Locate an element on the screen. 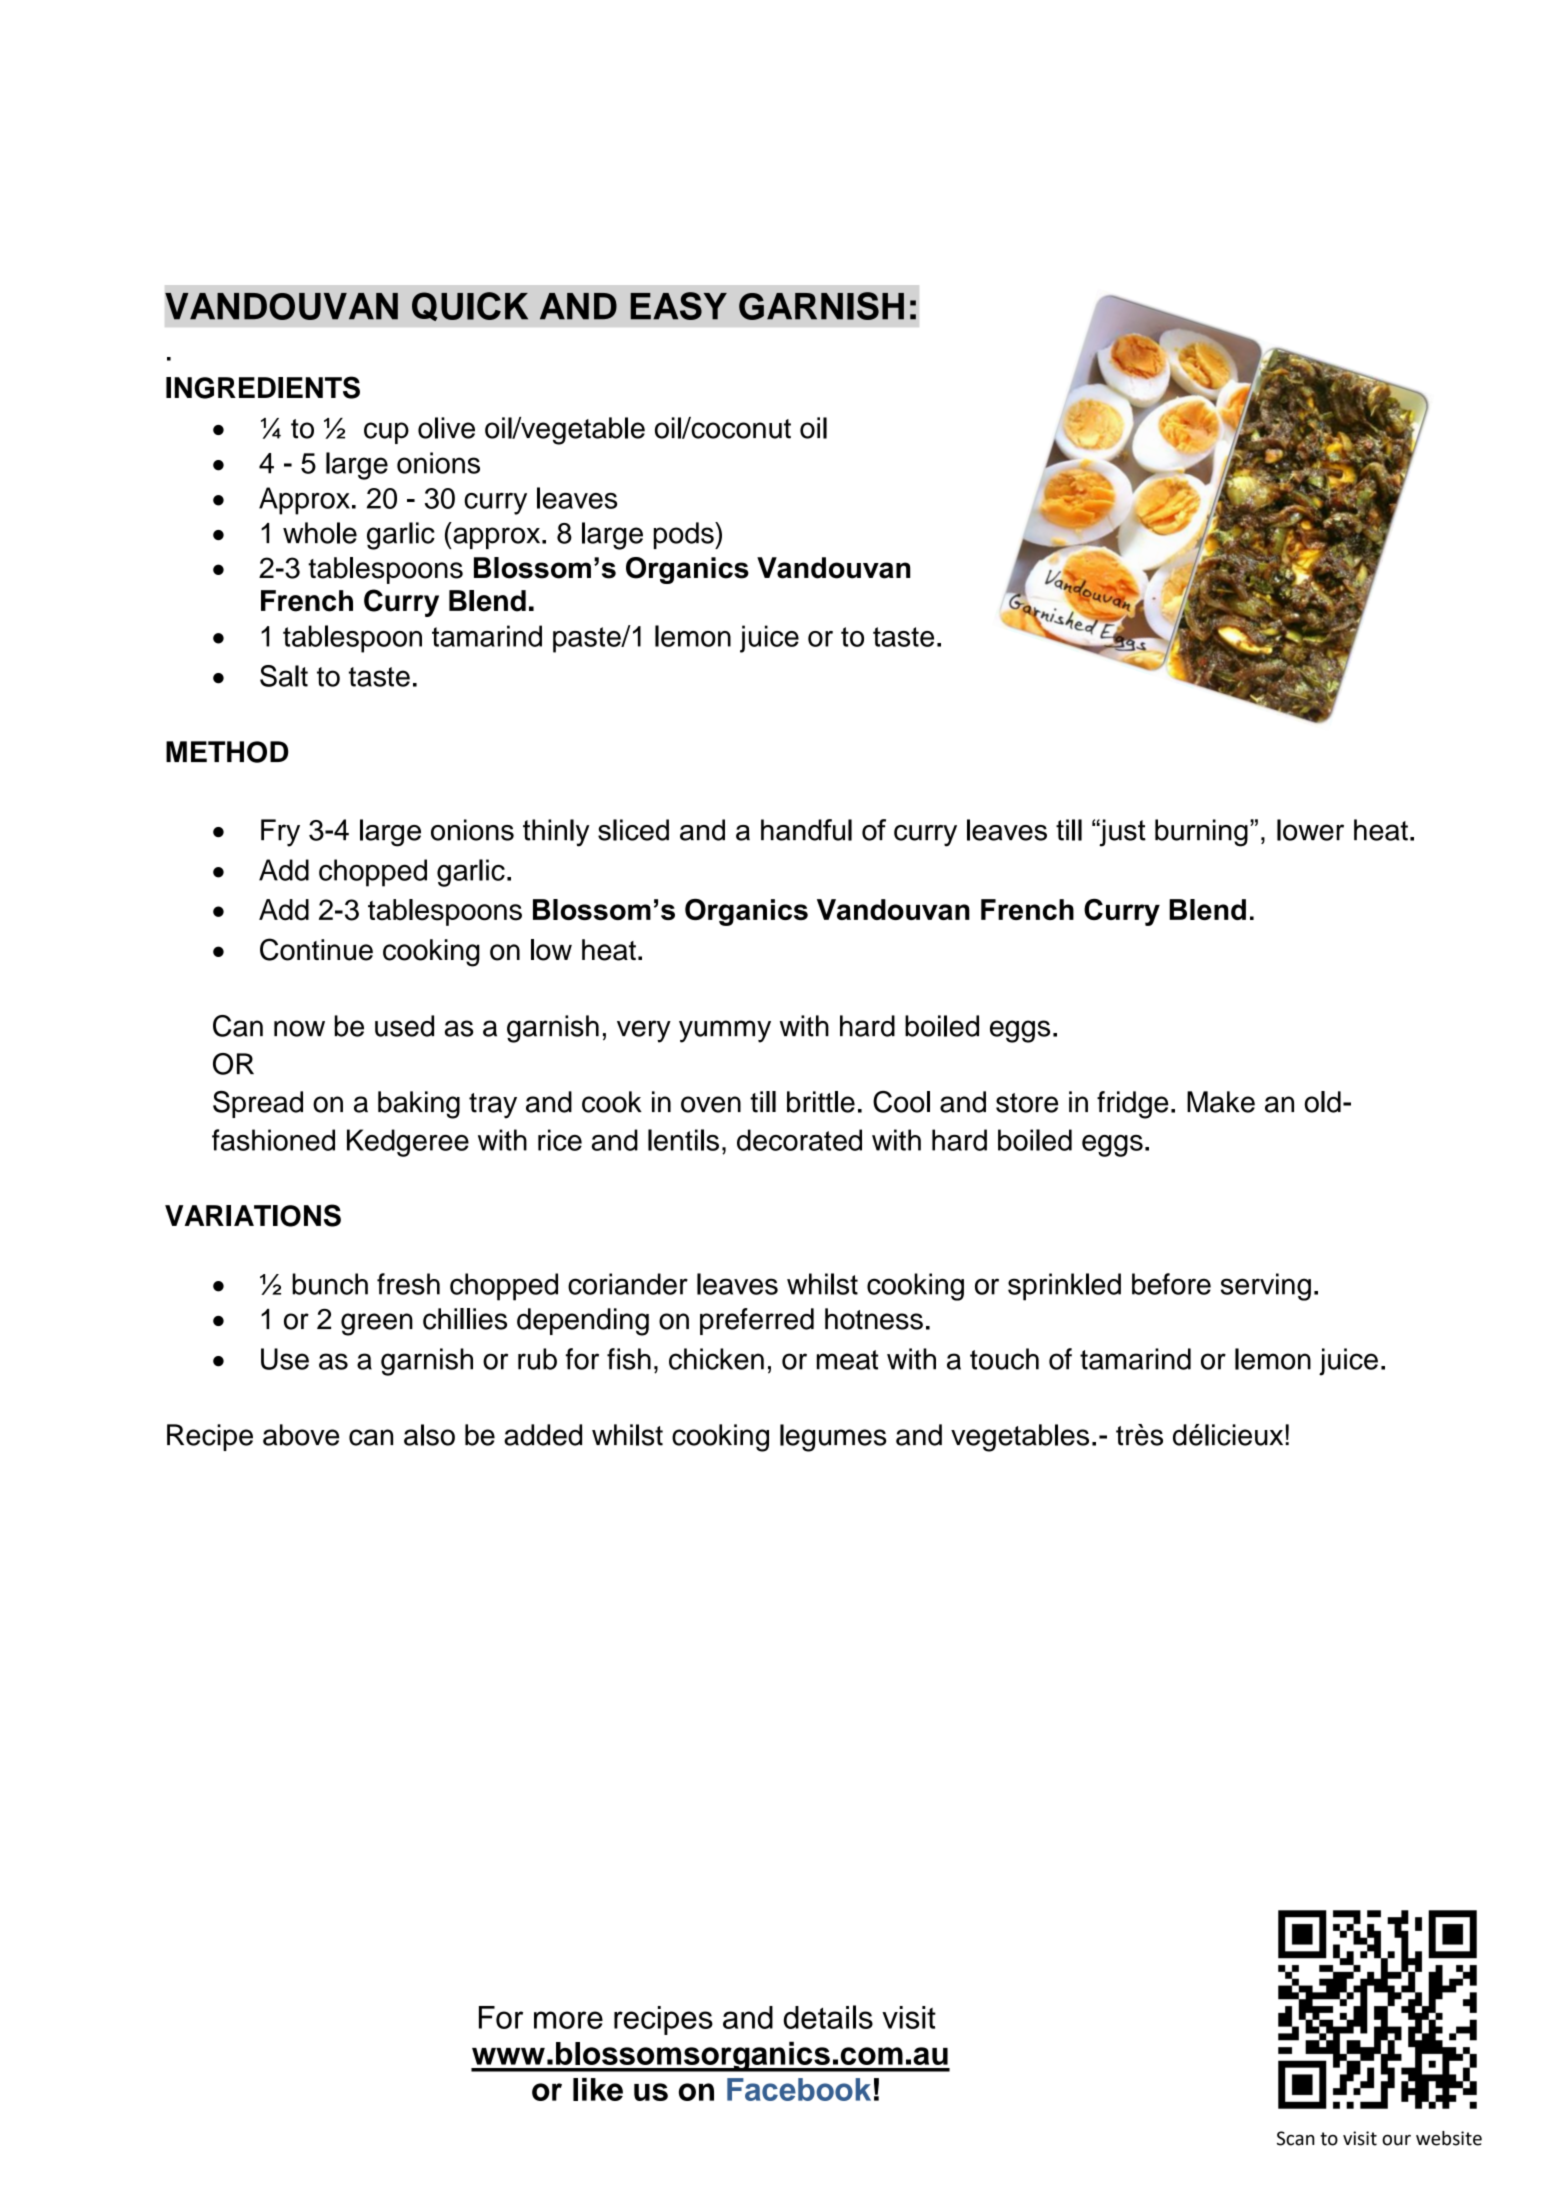 Image resolution: width=1556 pixels, height=2200 pixels. serving is located at coordinates (1266, 1287).
